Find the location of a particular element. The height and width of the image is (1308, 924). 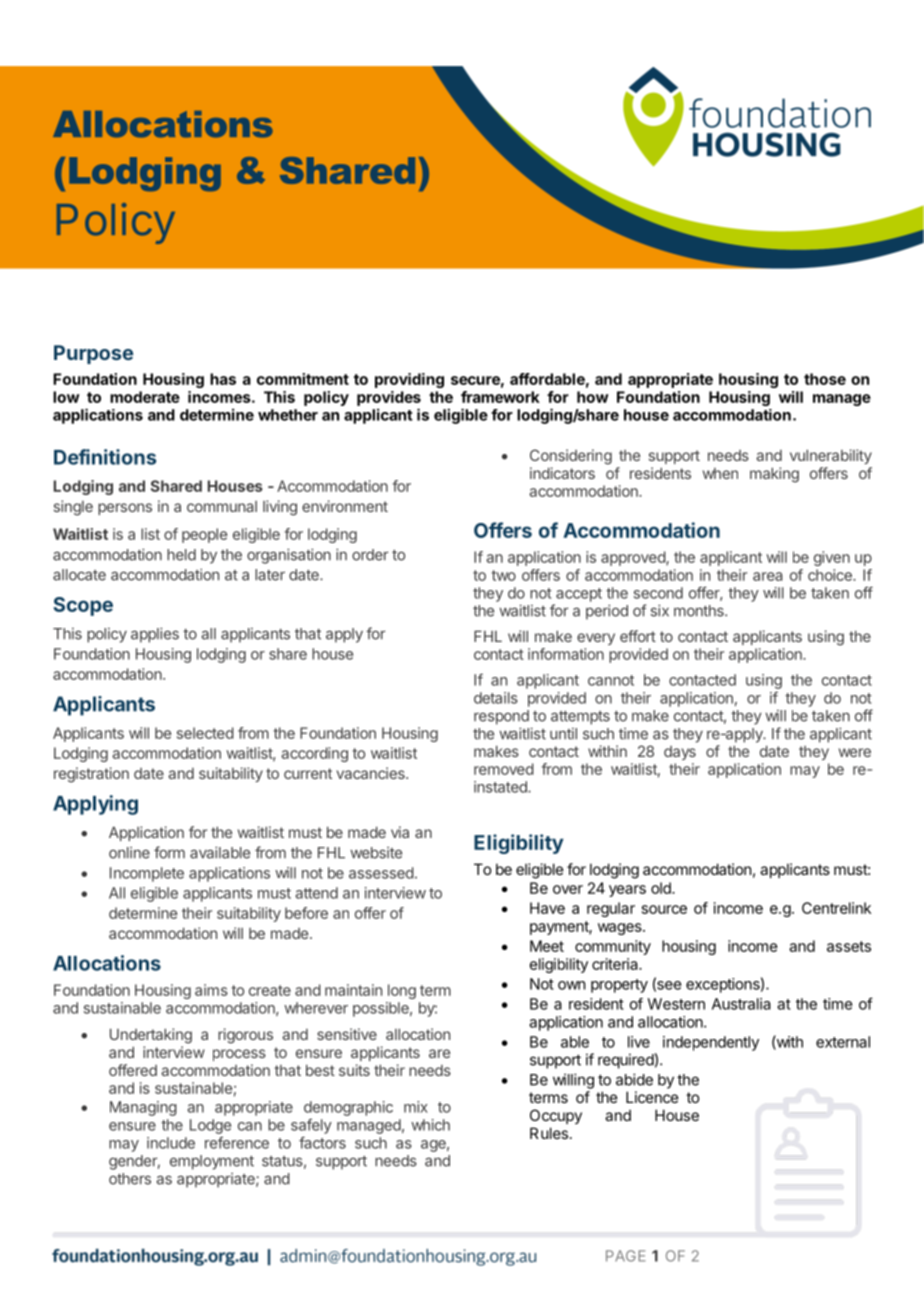

months is located at coordinates (700, 611).
